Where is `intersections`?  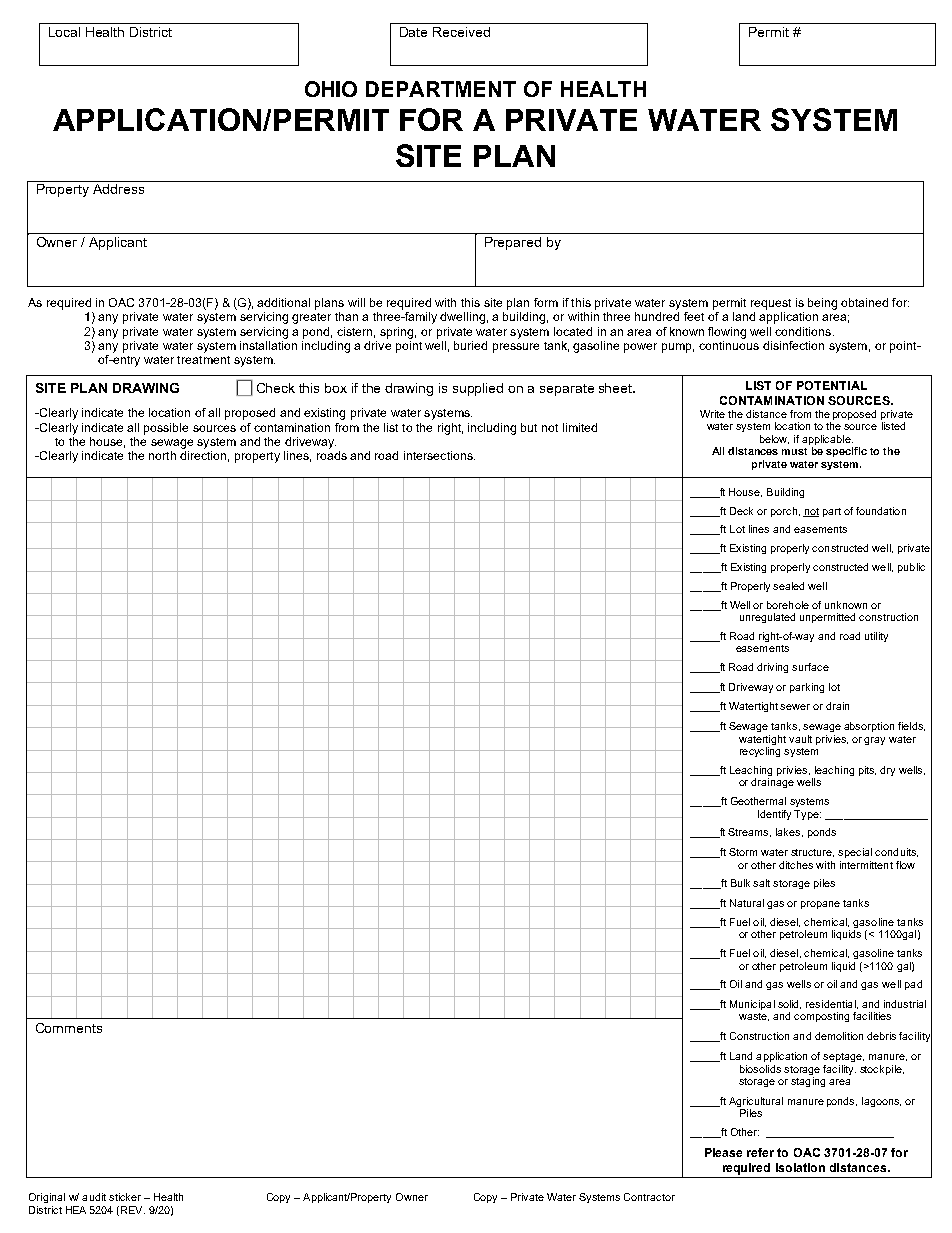
intersections is located at coordinates (439, 455).
